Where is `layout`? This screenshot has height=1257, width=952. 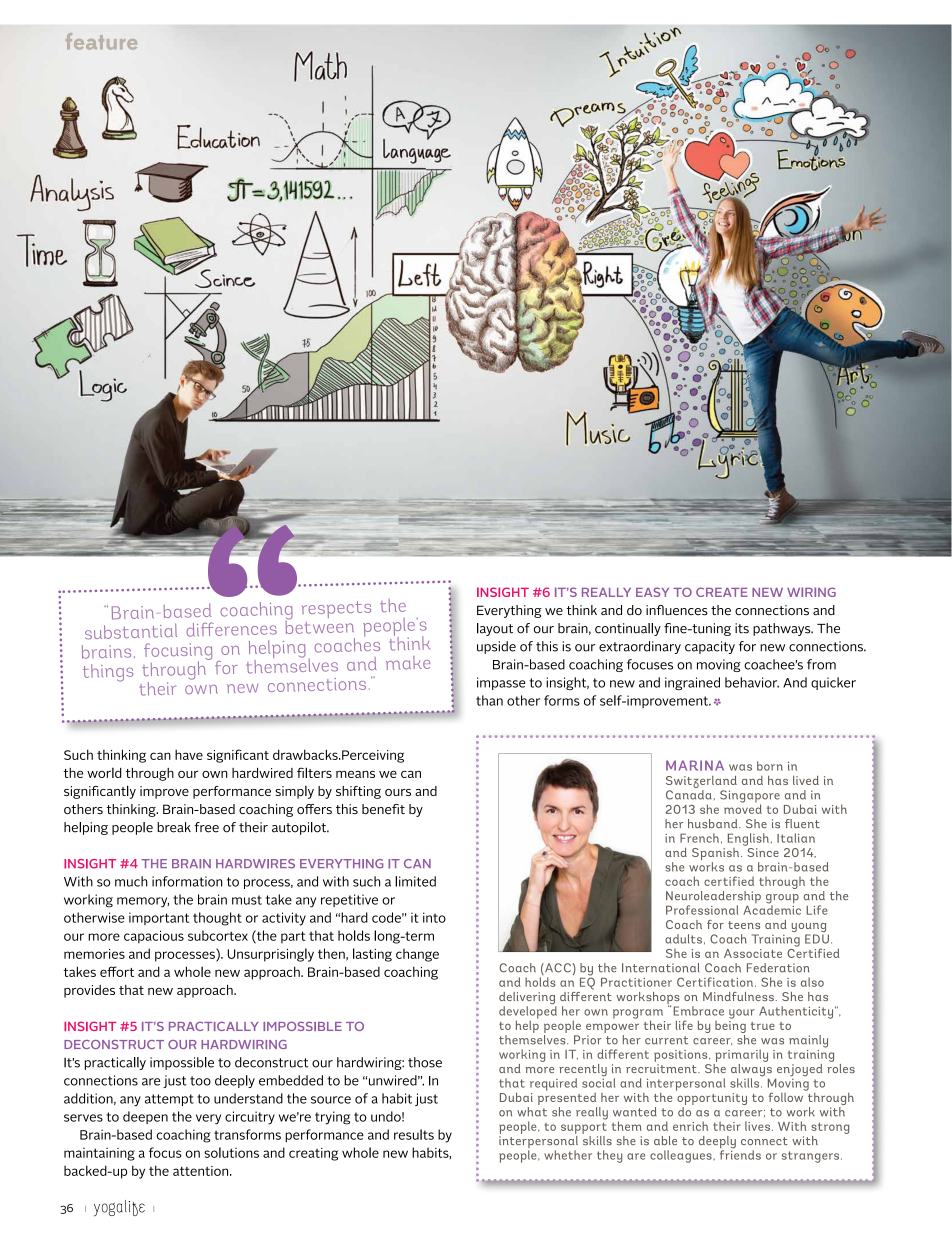
layout is located at coordinates (495, 629).
